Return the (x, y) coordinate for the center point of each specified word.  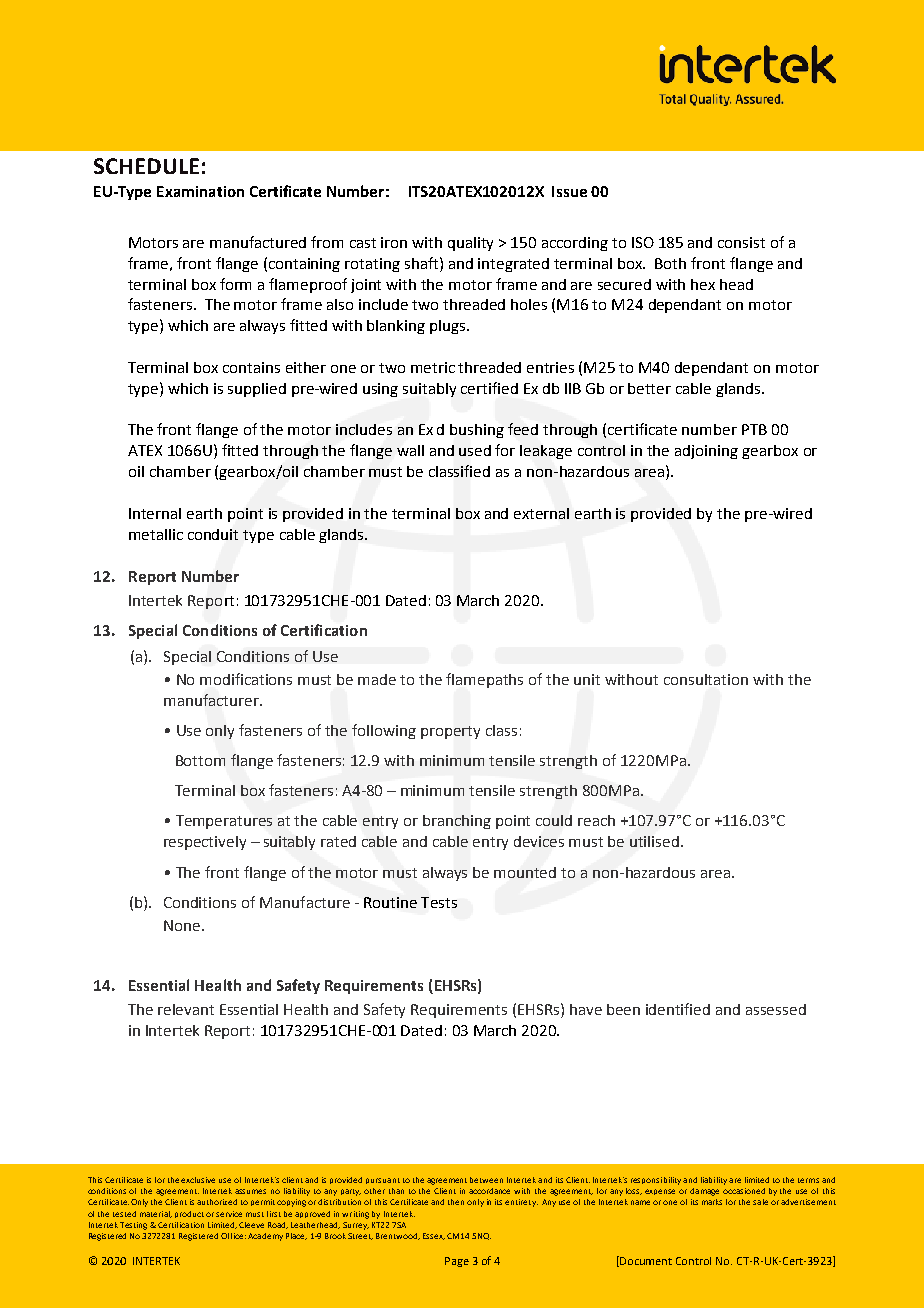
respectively (205, 843)
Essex (434, 1236)
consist (741, 242)
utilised (656, 841)
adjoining (706, 452)
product (189, 1214)
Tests (439, 902)
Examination (200, 191)
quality (470, 244)
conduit (213, 534)
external (541, 513)
